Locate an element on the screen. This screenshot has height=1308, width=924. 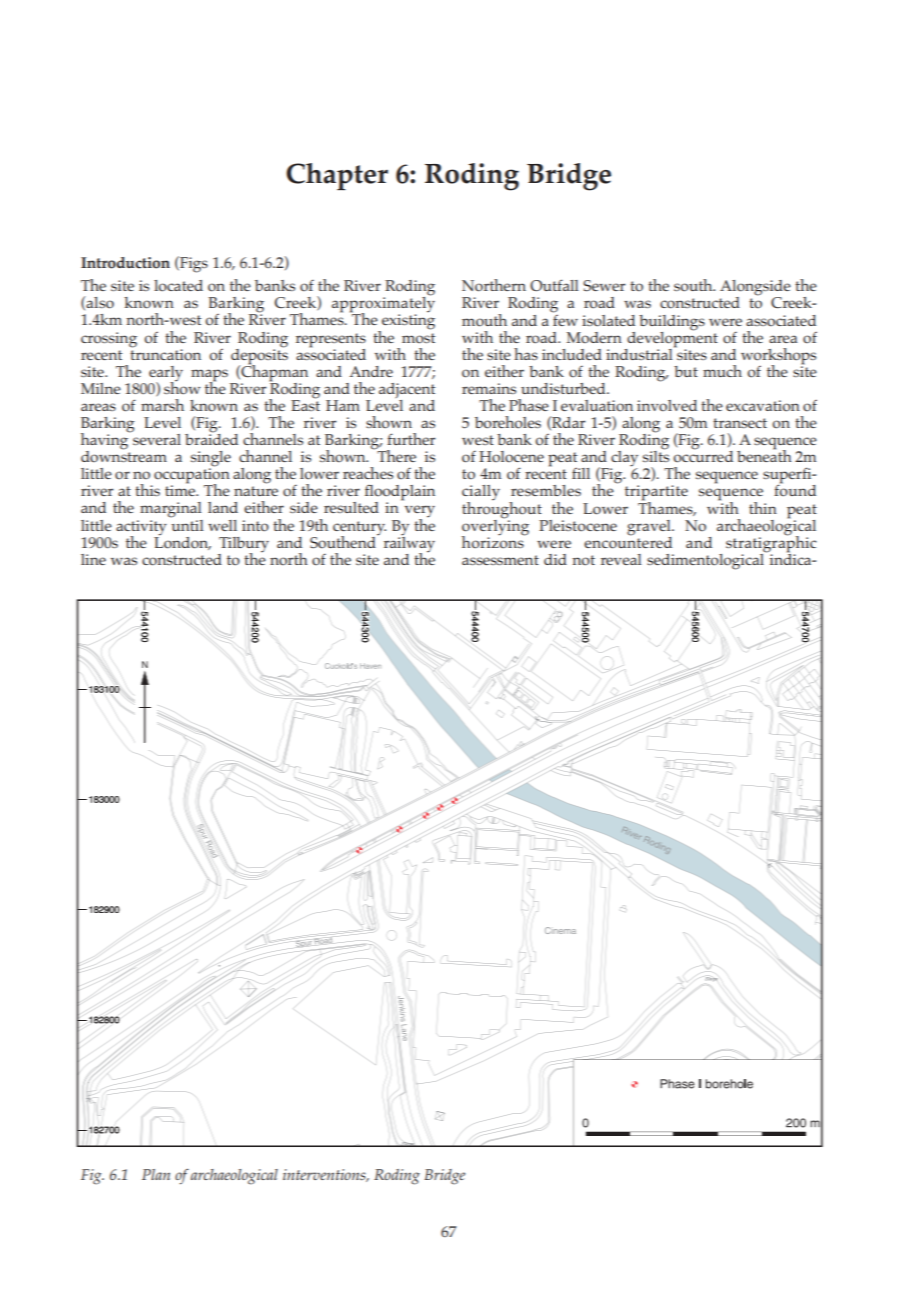
located is located at coordinates (178, 286).
